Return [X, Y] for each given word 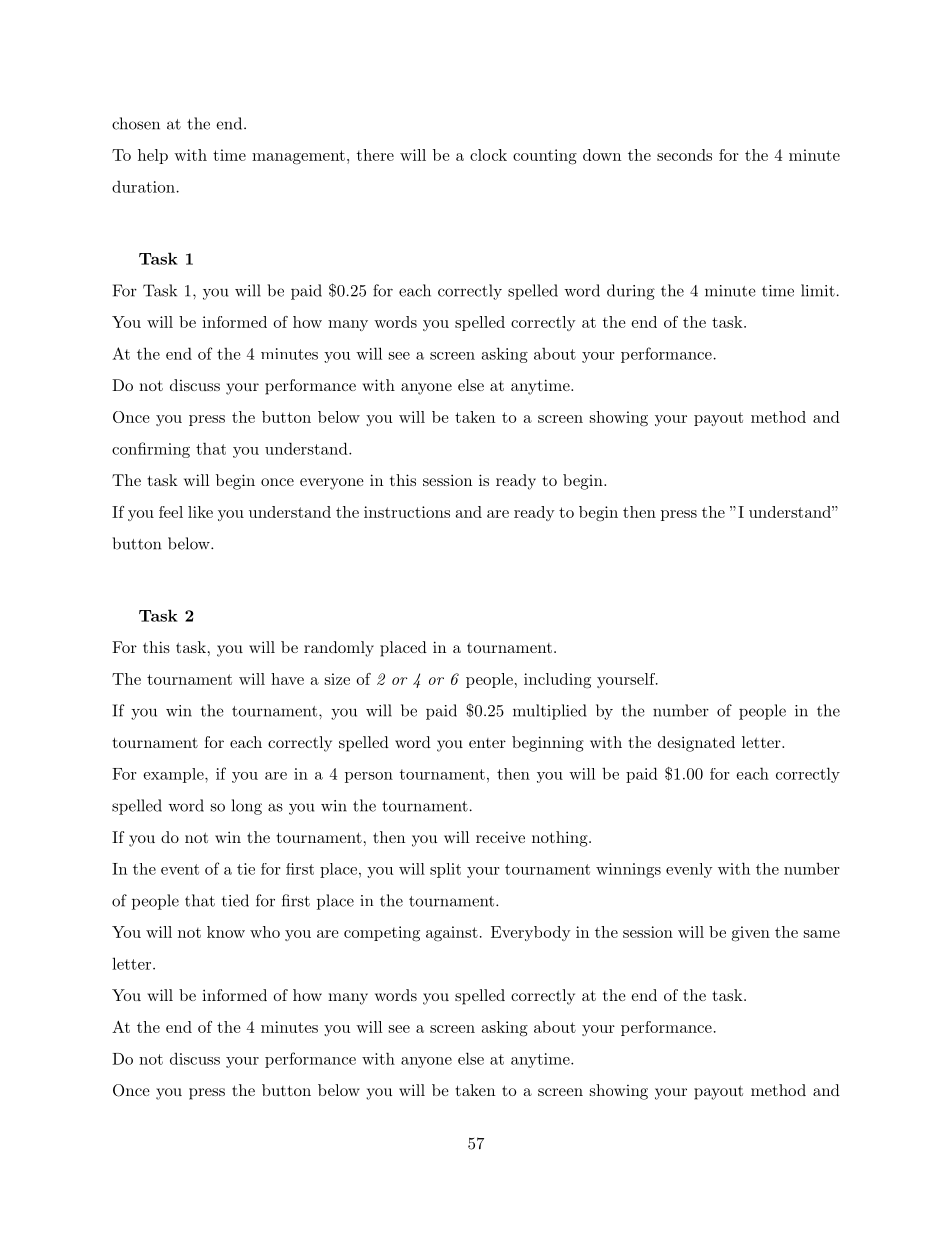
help [153, 156]
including [557, 681]
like [200, 512]
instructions [407, 512]
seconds [684, 155]
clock [488, 155]
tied [235, 900]
